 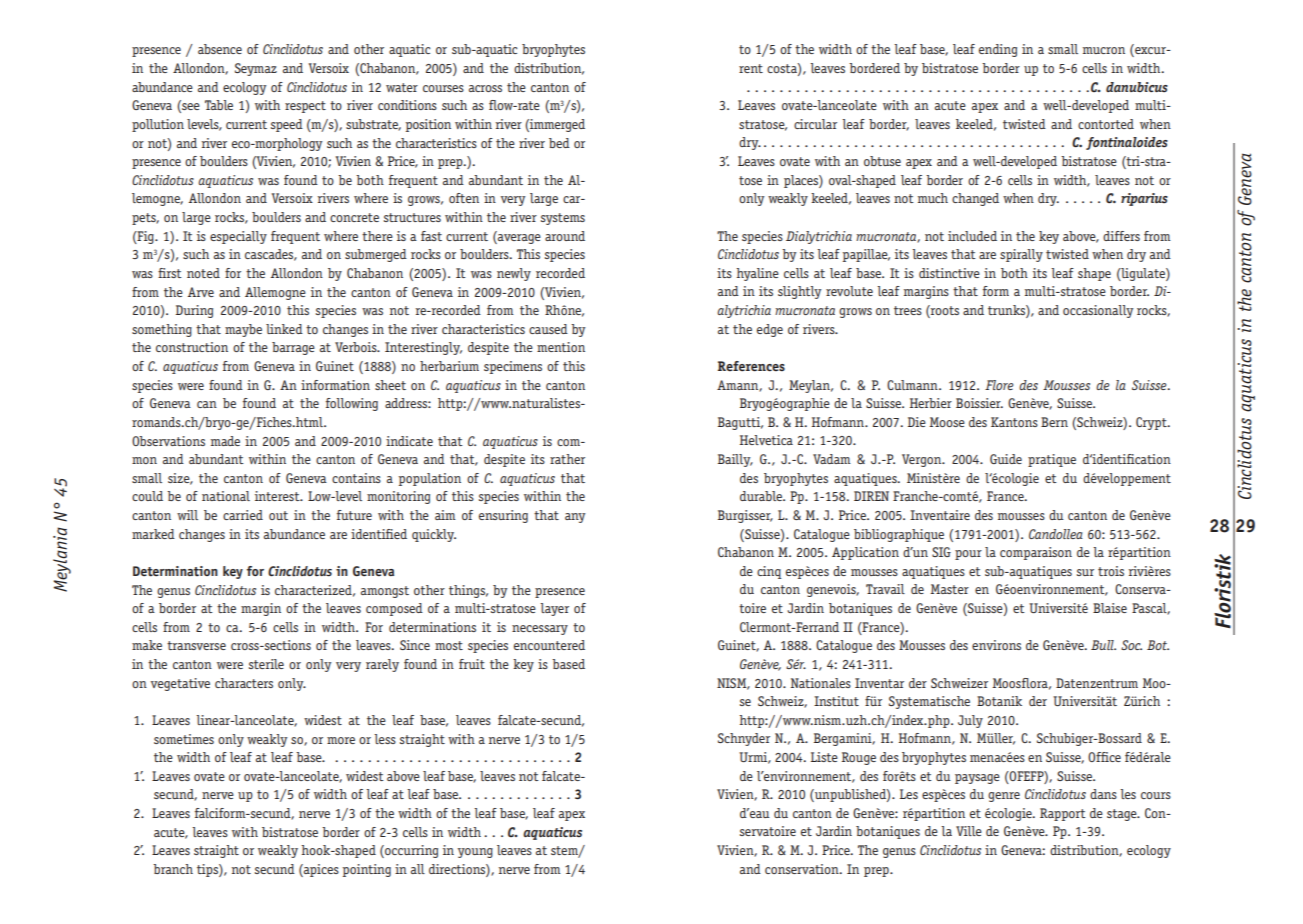 What do you see at coordinates (968, 555) in the page?
I see `pour` at bounding box center [968, 555].
